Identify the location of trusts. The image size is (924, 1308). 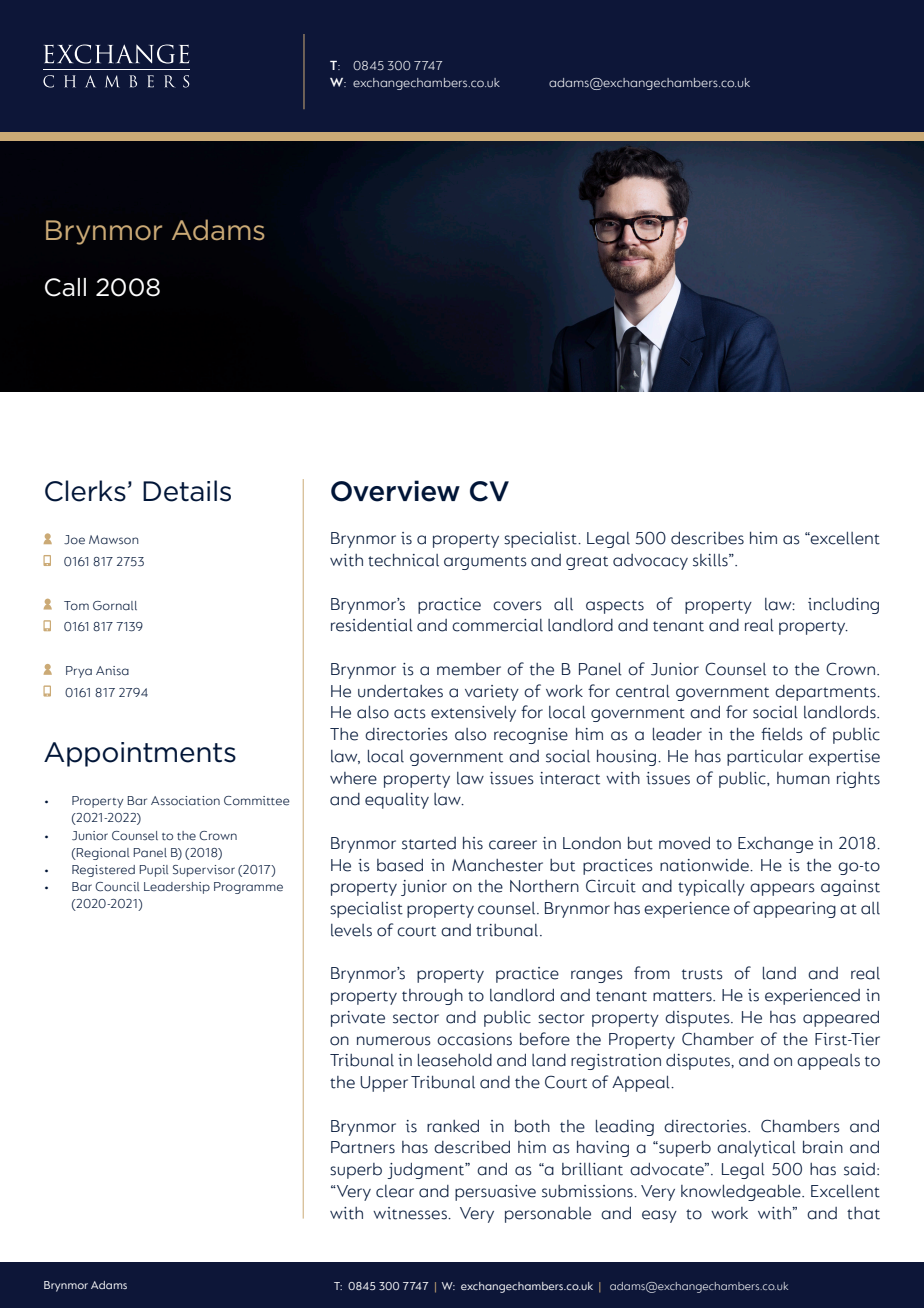
(702, 974).
